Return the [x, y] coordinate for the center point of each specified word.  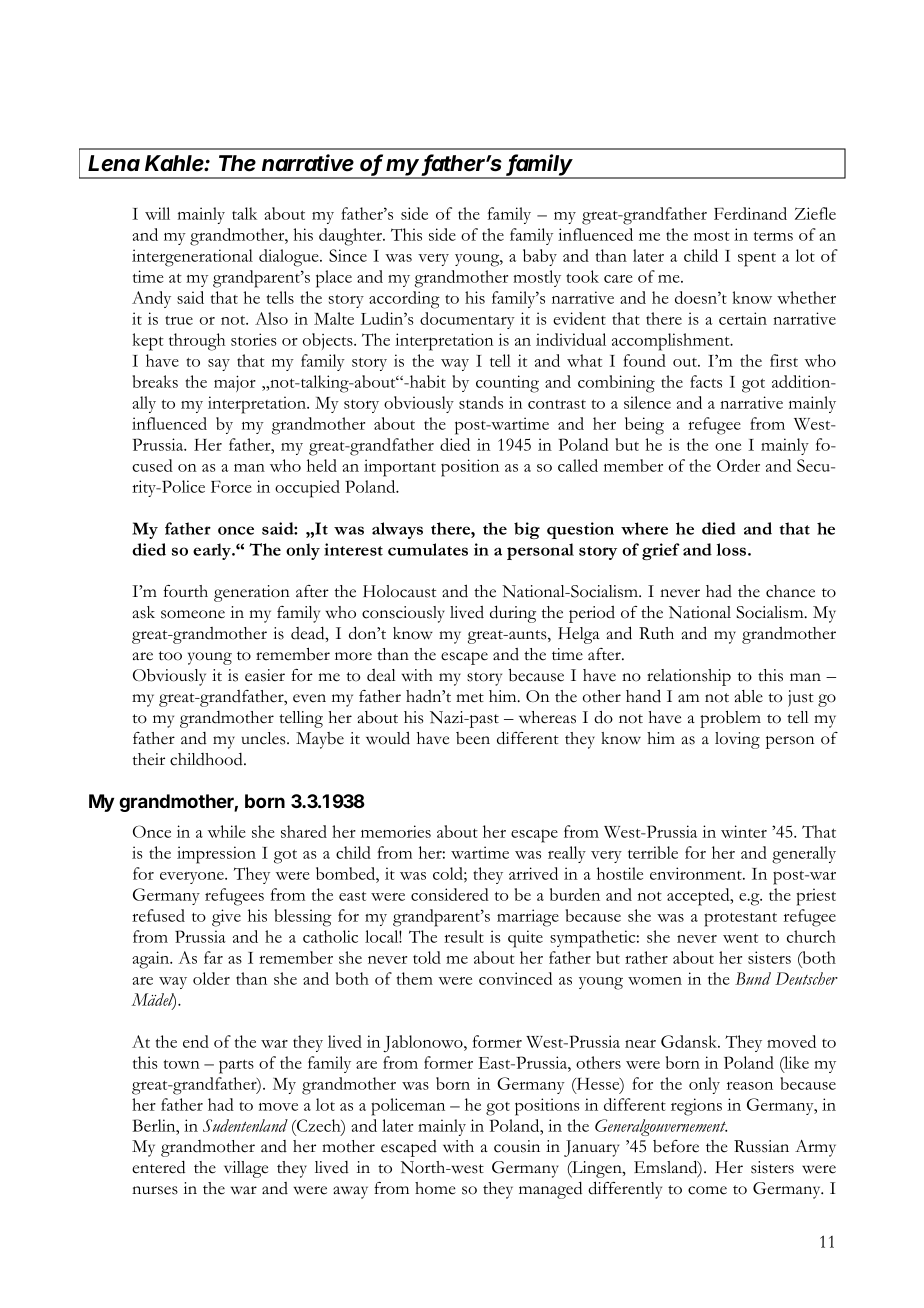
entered [158, 1167]
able [749, 696]
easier [265, 675]
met [470, 698]
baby [540, 257]
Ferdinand [750, 213]
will [157, 213]
